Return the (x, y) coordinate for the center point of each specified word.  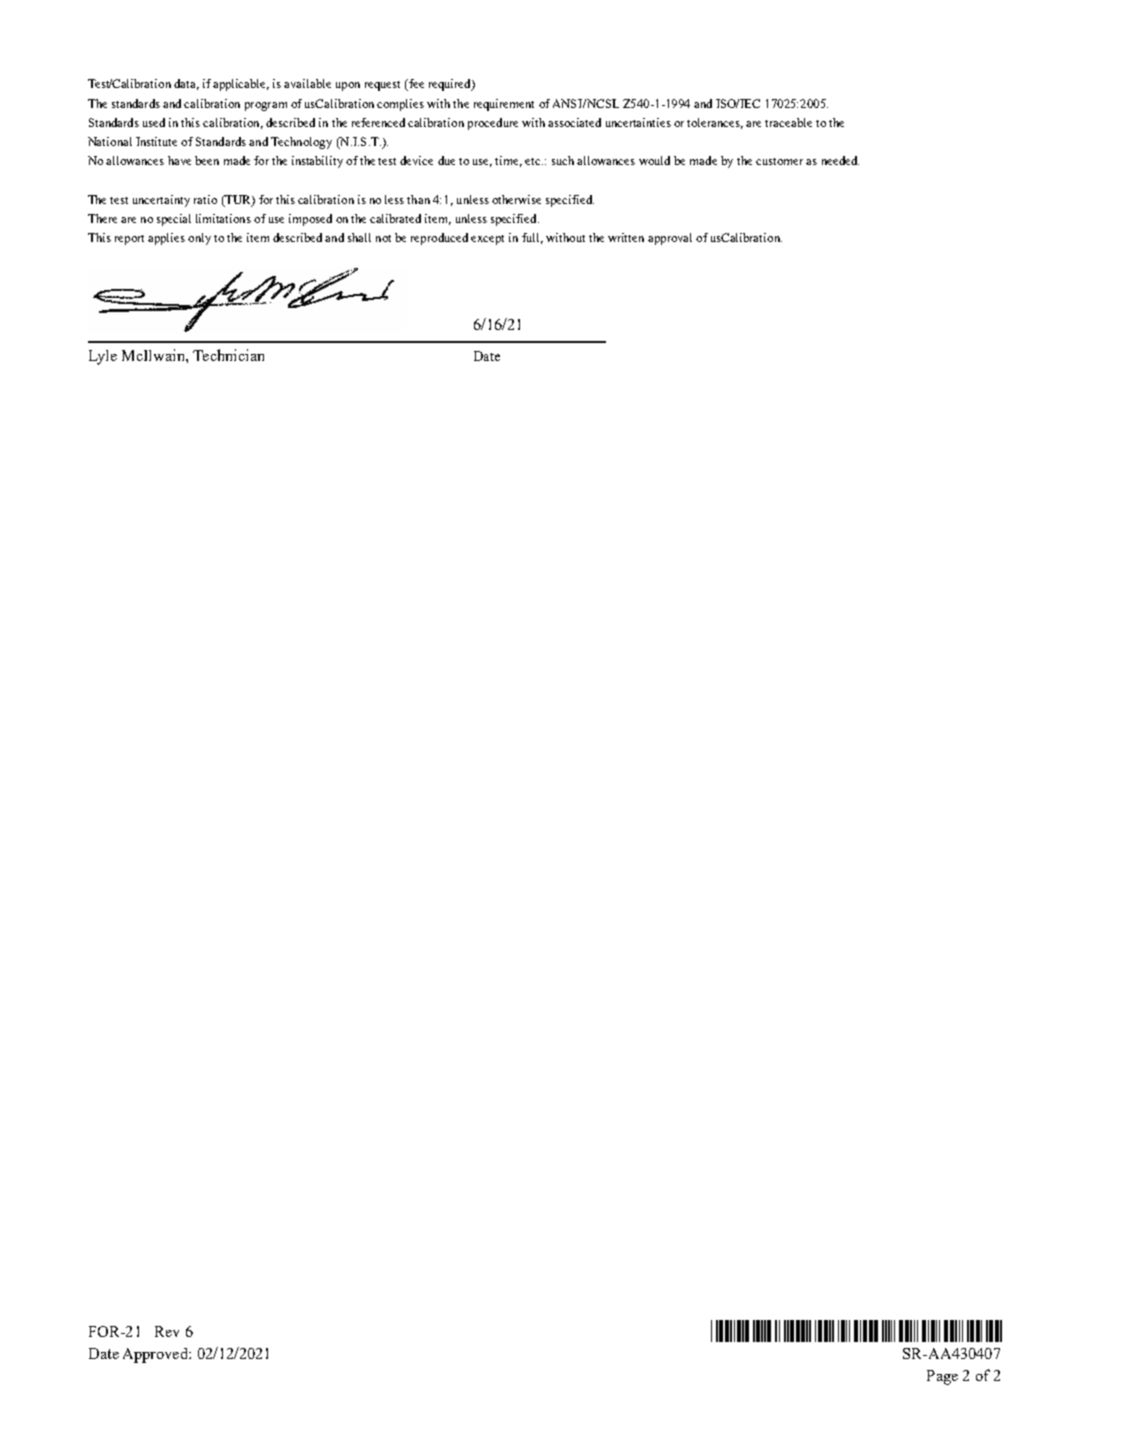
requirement (504, 105)
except (487, 240)
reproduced (439, 239)
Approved (156, 1355)
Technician (228, 355)
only (199, 239)
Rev (167, 1331)
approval (670, 239)
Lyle (103, 357)
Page (942, 1377)
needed (840, 160)
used (154, 122)
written (626, 237)
